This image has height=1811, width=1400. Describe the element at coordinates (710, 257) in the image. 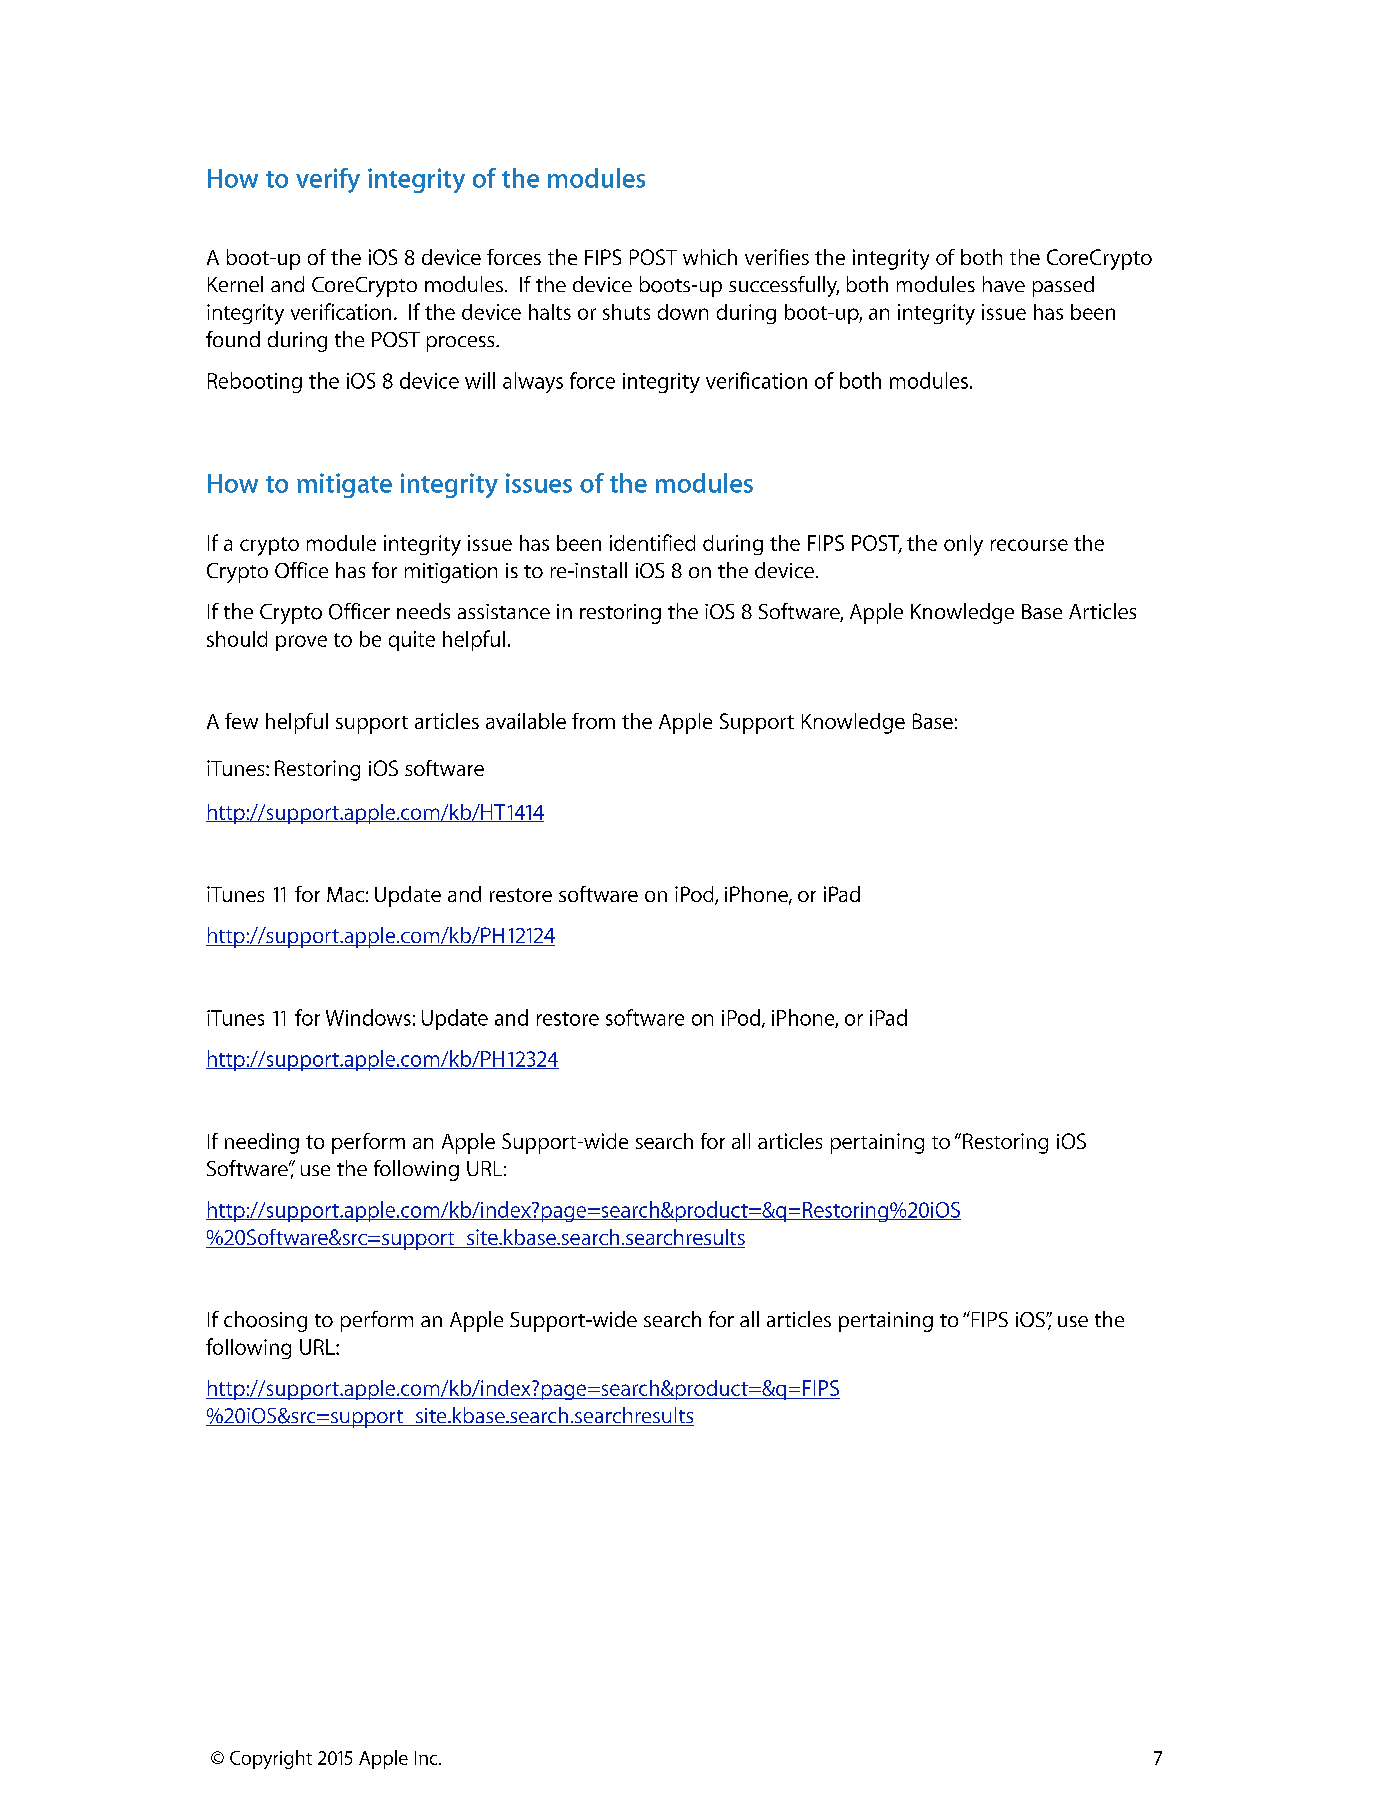

I see `which` at that location.
